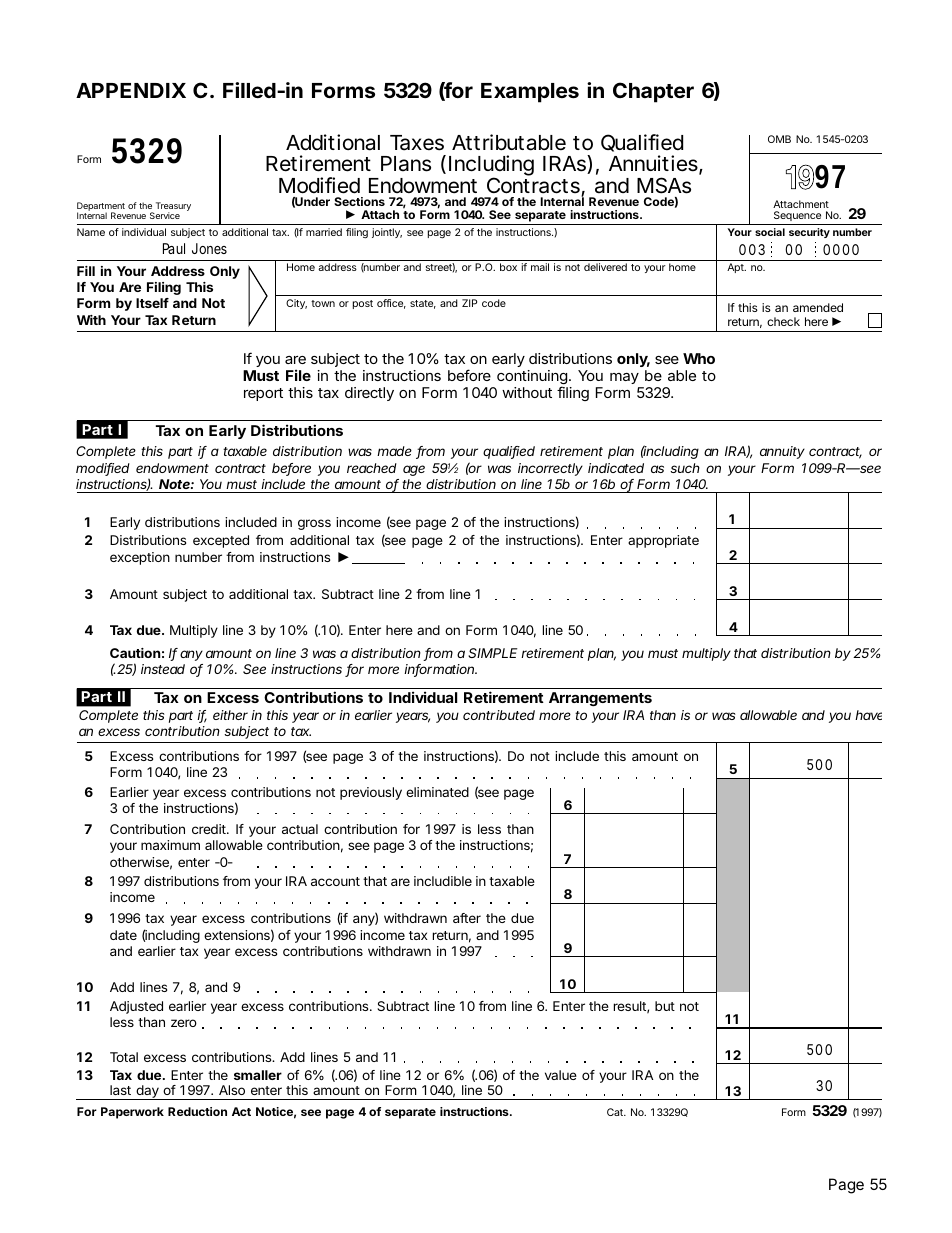  I want to click on OMB, so click(779, 139).
